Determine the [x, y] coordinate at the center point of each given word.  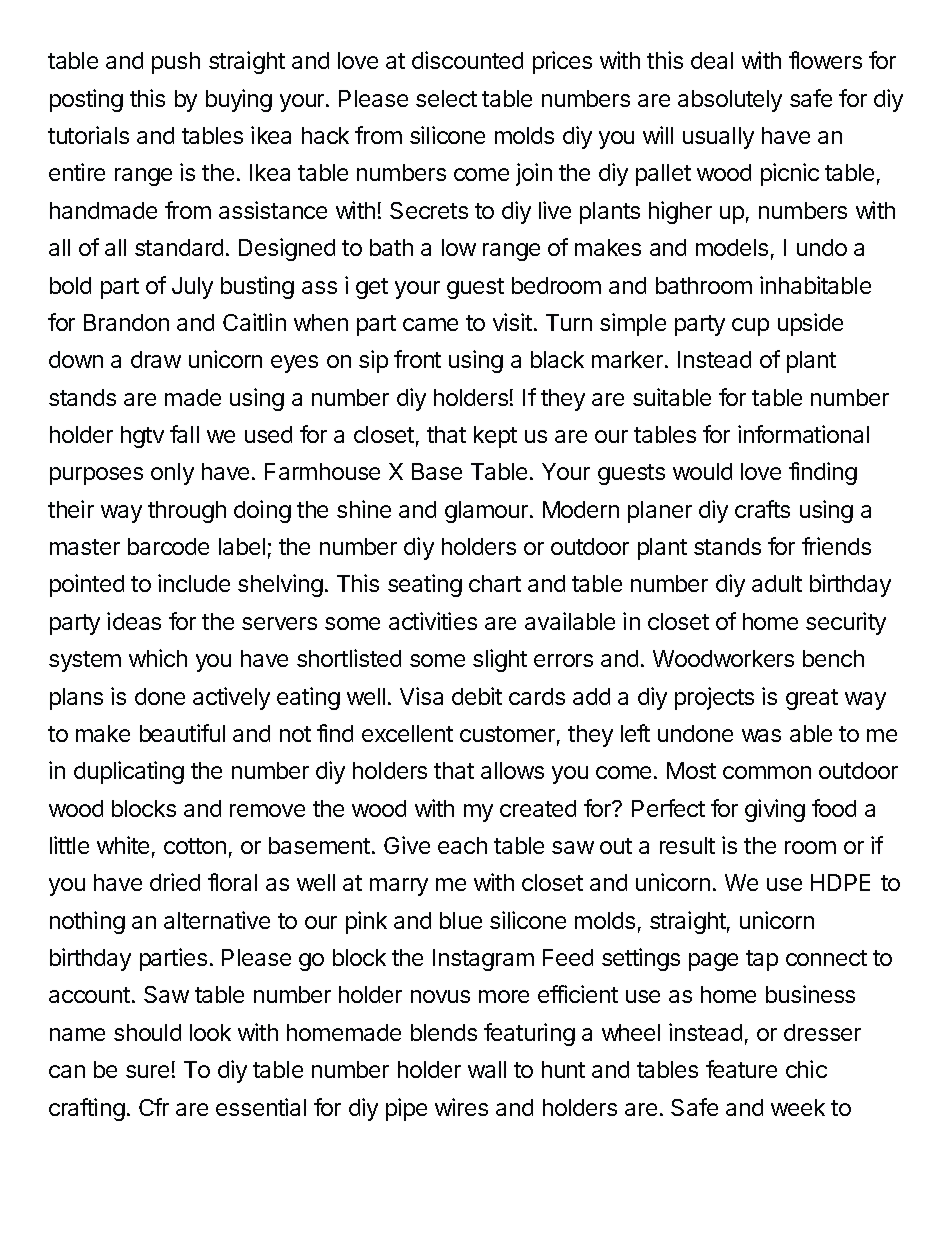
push [176, 63]
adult [777, 583]
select [446, 98]
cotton [195, 846]
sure [147, 1071]
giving [775, 810]
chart [495, 583]
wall [487, 1069]
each [462, 845]
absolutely [730, 101]
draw [156, 359]
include [194, 583]
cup [750, 327]
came [430, 324]
